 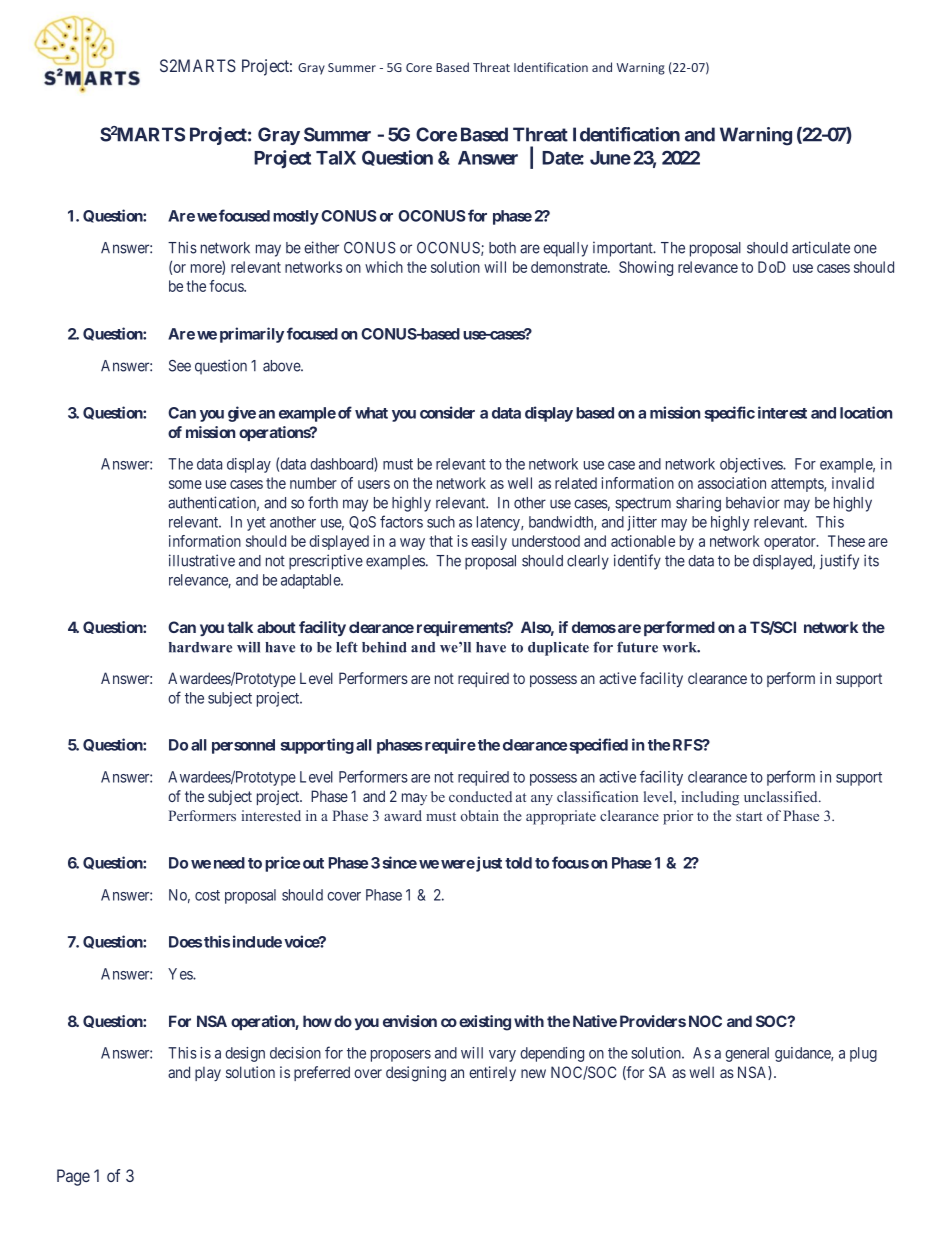 What do you see at coordinates (447, 412) in the document?
I see `consider` at bounding box center [447, 412].
